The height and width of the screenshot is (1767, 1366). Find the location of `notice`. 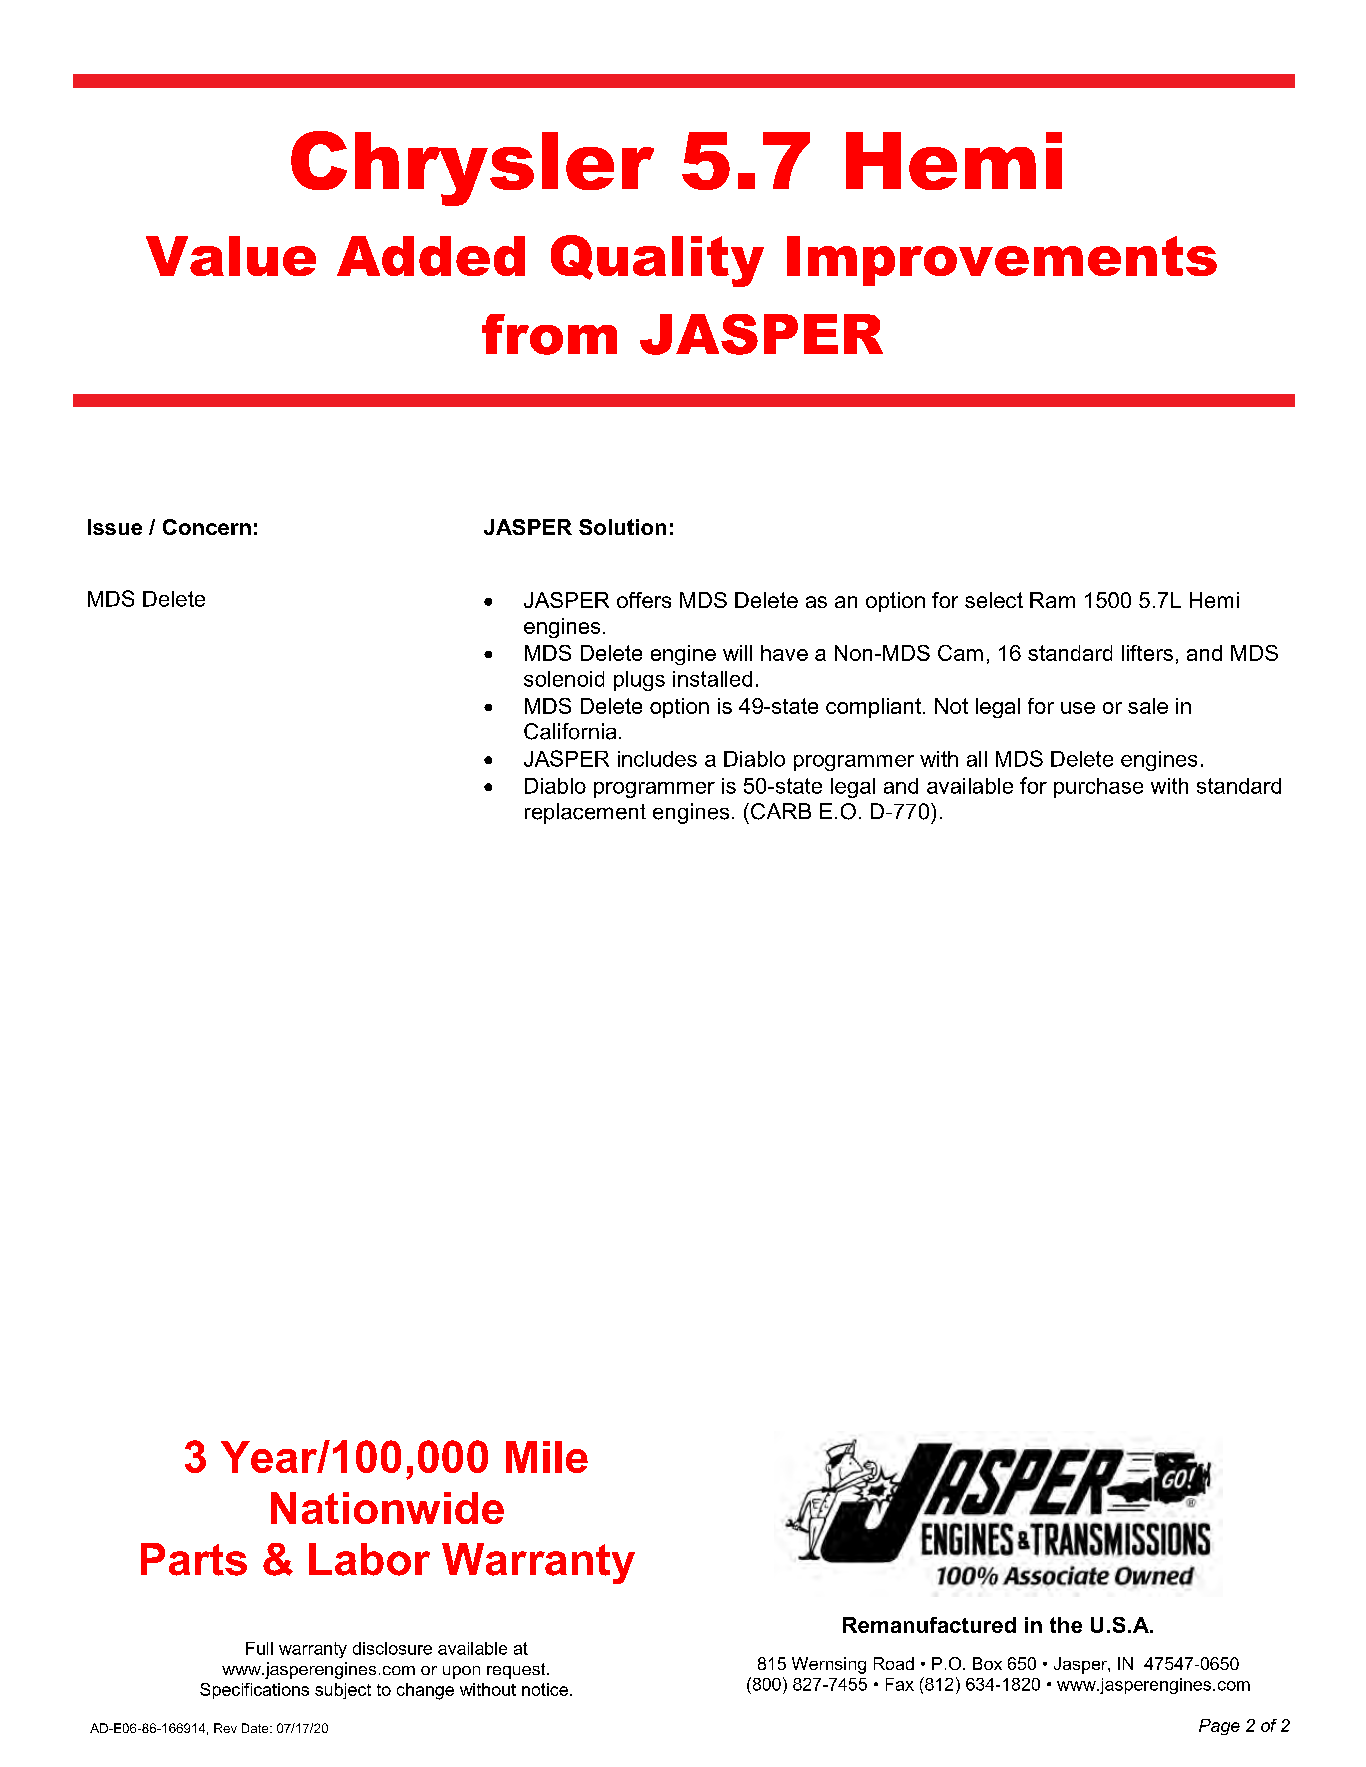

notice is located at coordinates (545, 1689).
